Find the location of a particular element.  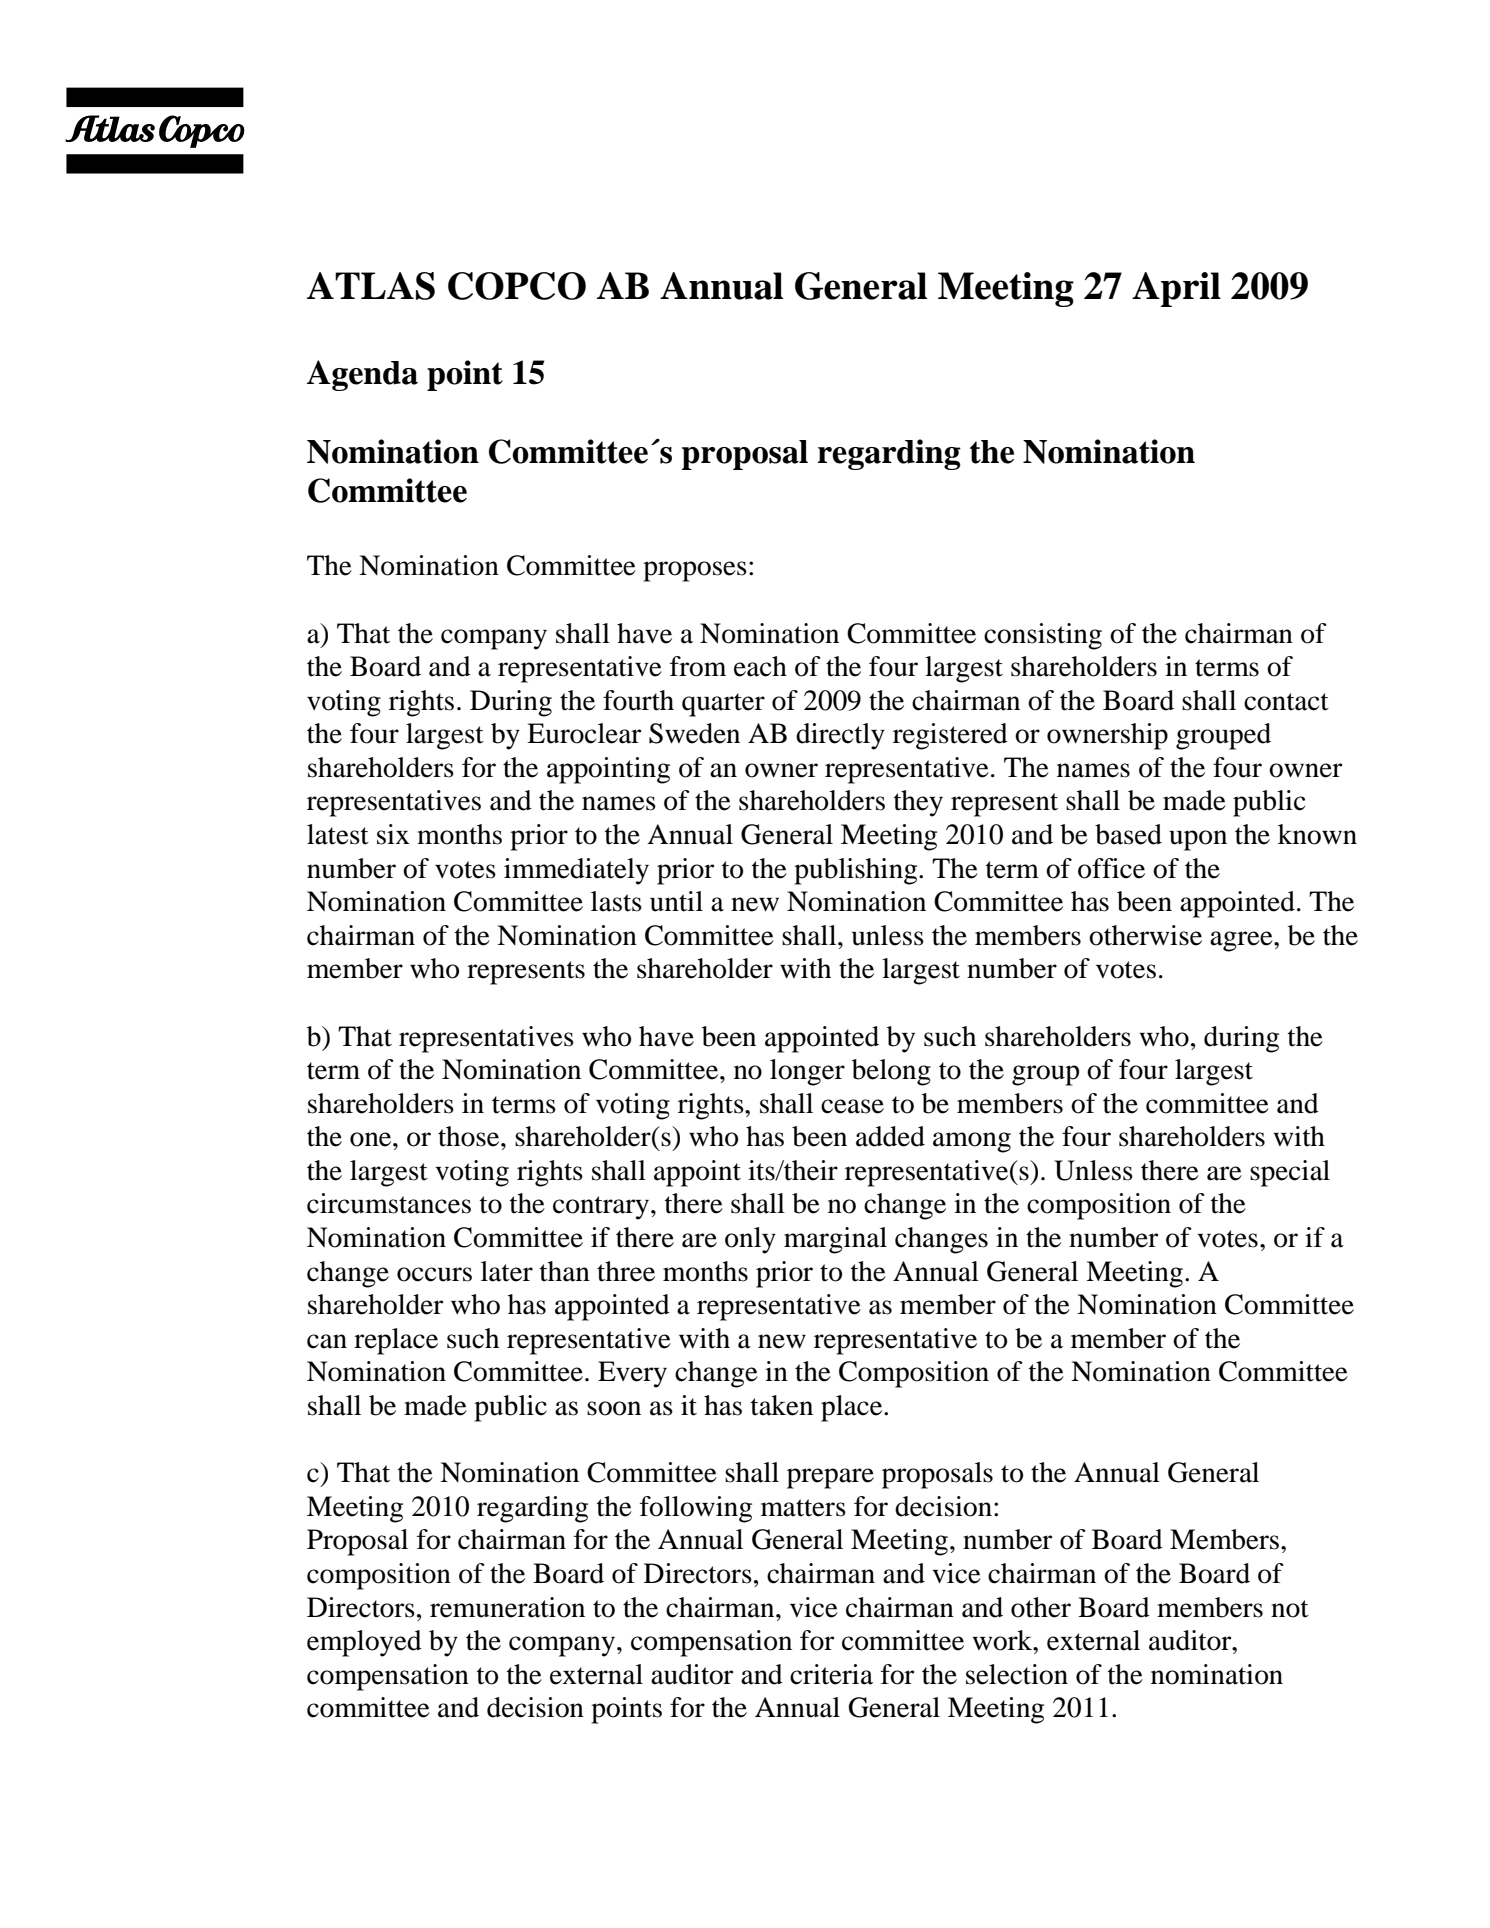

not is located at coordinates (1290, 1609).
